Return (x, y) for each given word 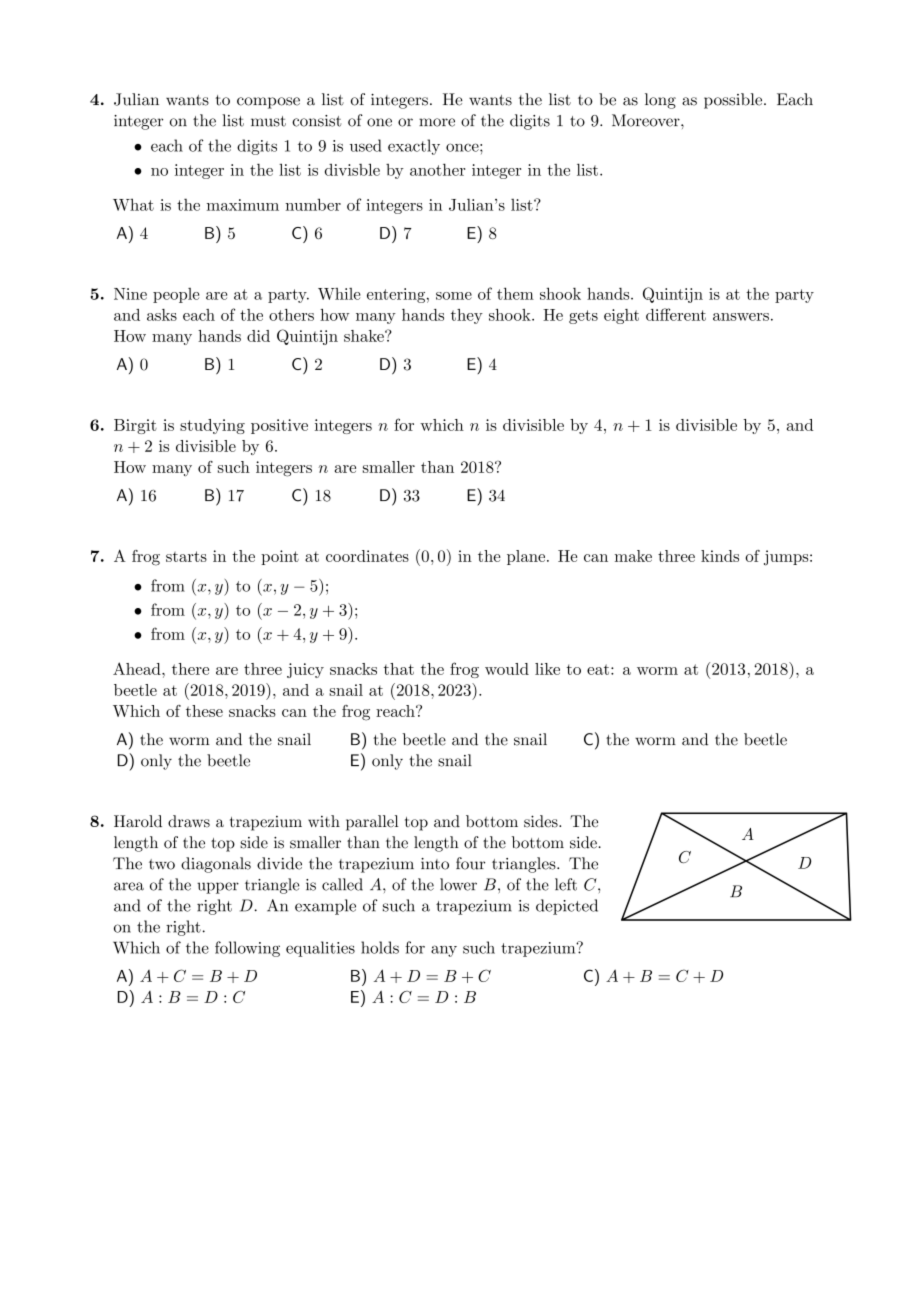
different (676, 314)
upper (218, 888)
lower (458, 884)
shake (365, 336)
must (268, 121)
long (660, 101)
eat (599, 669)
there (190, 669)
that (399, 669)
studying (212, 426)
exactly (414, 147)
